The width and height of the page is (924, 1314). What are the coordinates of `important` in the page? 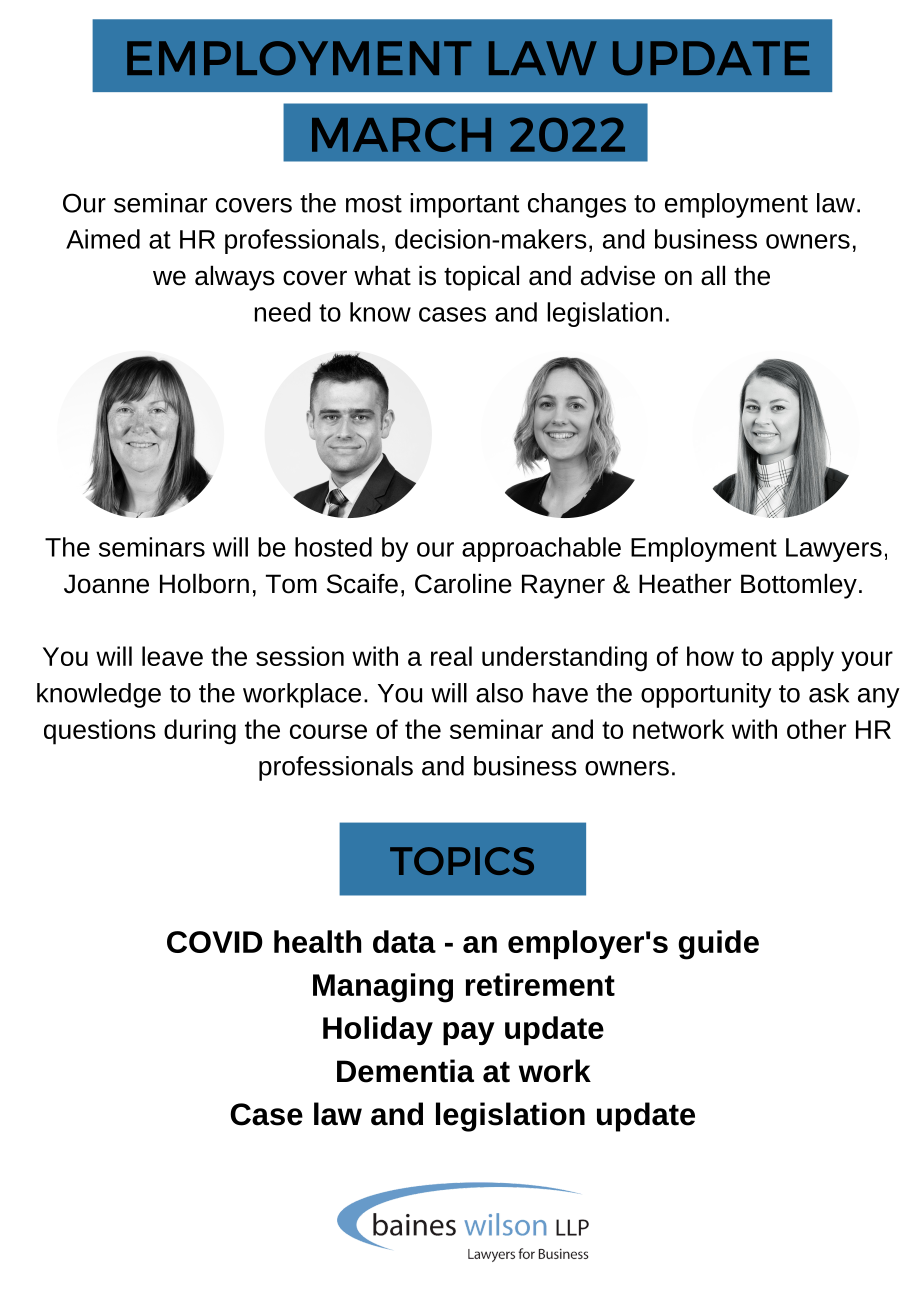 It's located at (464, 205).
